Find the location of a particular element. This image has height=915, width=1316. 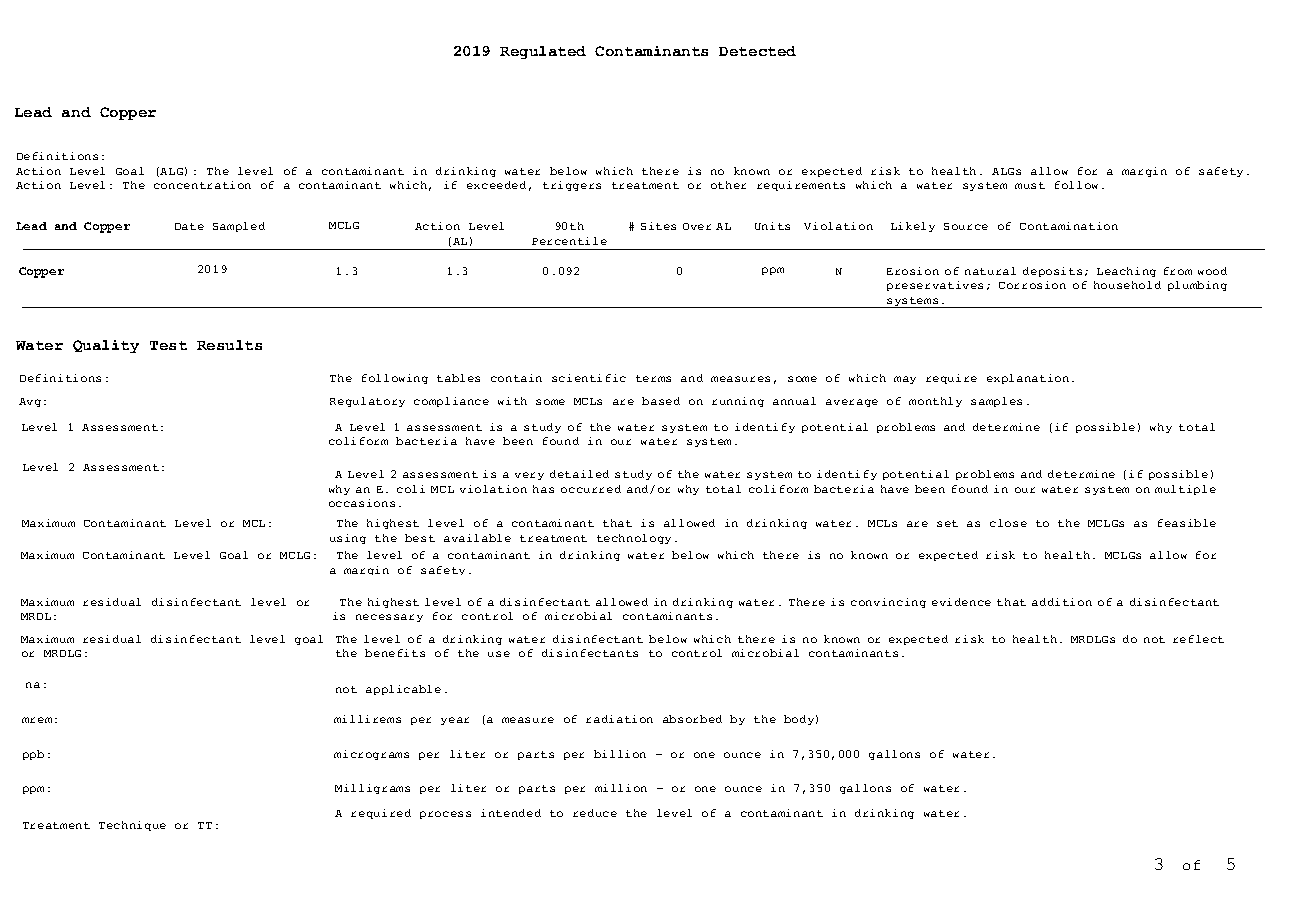

Technique is located at coordinates (132, 826).
